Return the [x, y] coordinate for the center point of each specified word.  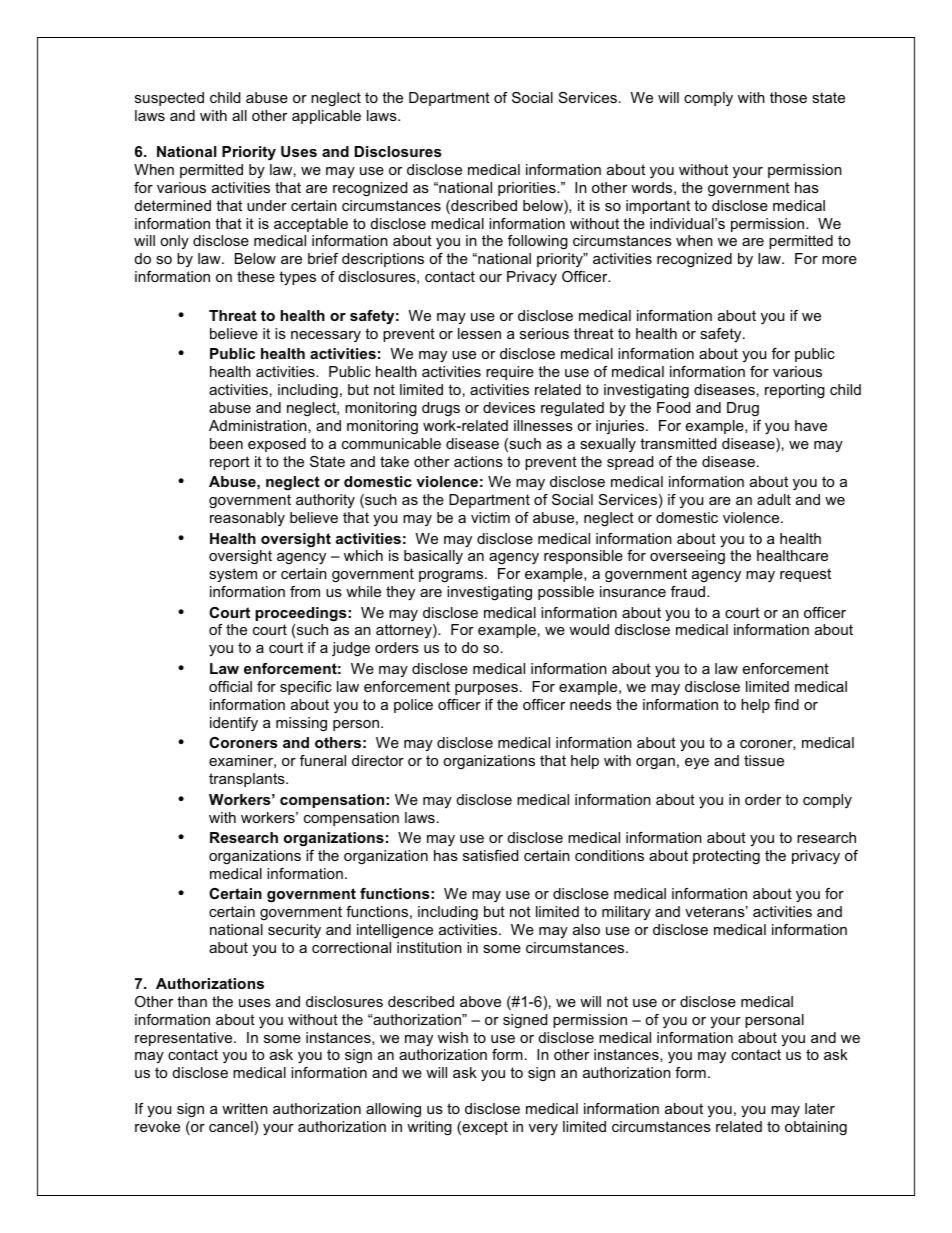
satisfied [490, 855]
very [543, 1129]
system [233, 575]
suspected [169, 99]
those [788, 97]
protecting [726, 857]
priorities [528, 189]
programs [452, 576]
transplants [248, 780]
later [820, 1108]
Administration [258, 425]
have [811, 425]
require [510, 373]
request [805, 575]
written [245, 1108]
